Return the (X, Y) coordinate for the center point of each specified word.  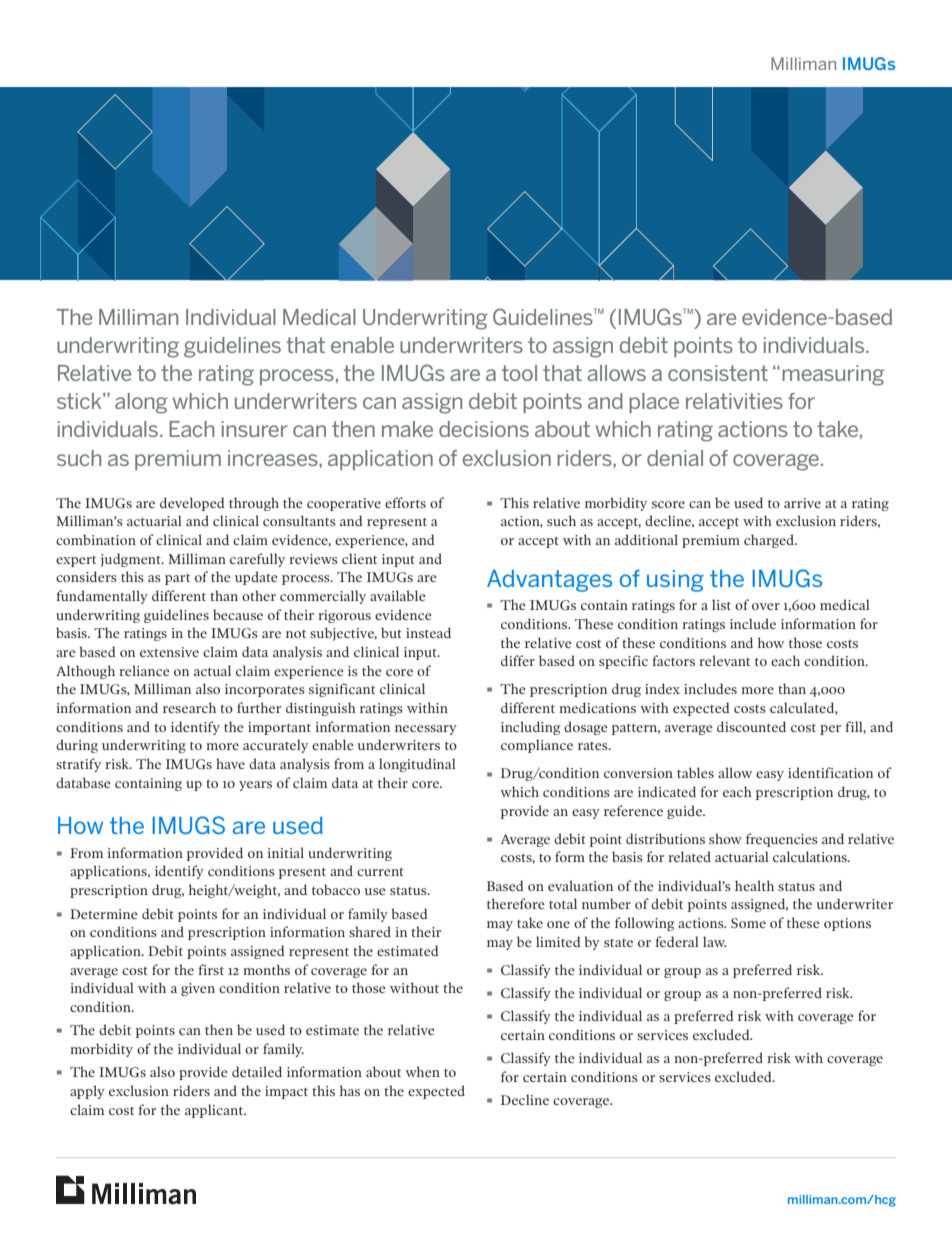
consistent (718, 373)
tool (519, 373)
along (141, 403)
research (189, 707)
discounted (751, 726)
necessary (426, 730)
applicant (215, 1111)
